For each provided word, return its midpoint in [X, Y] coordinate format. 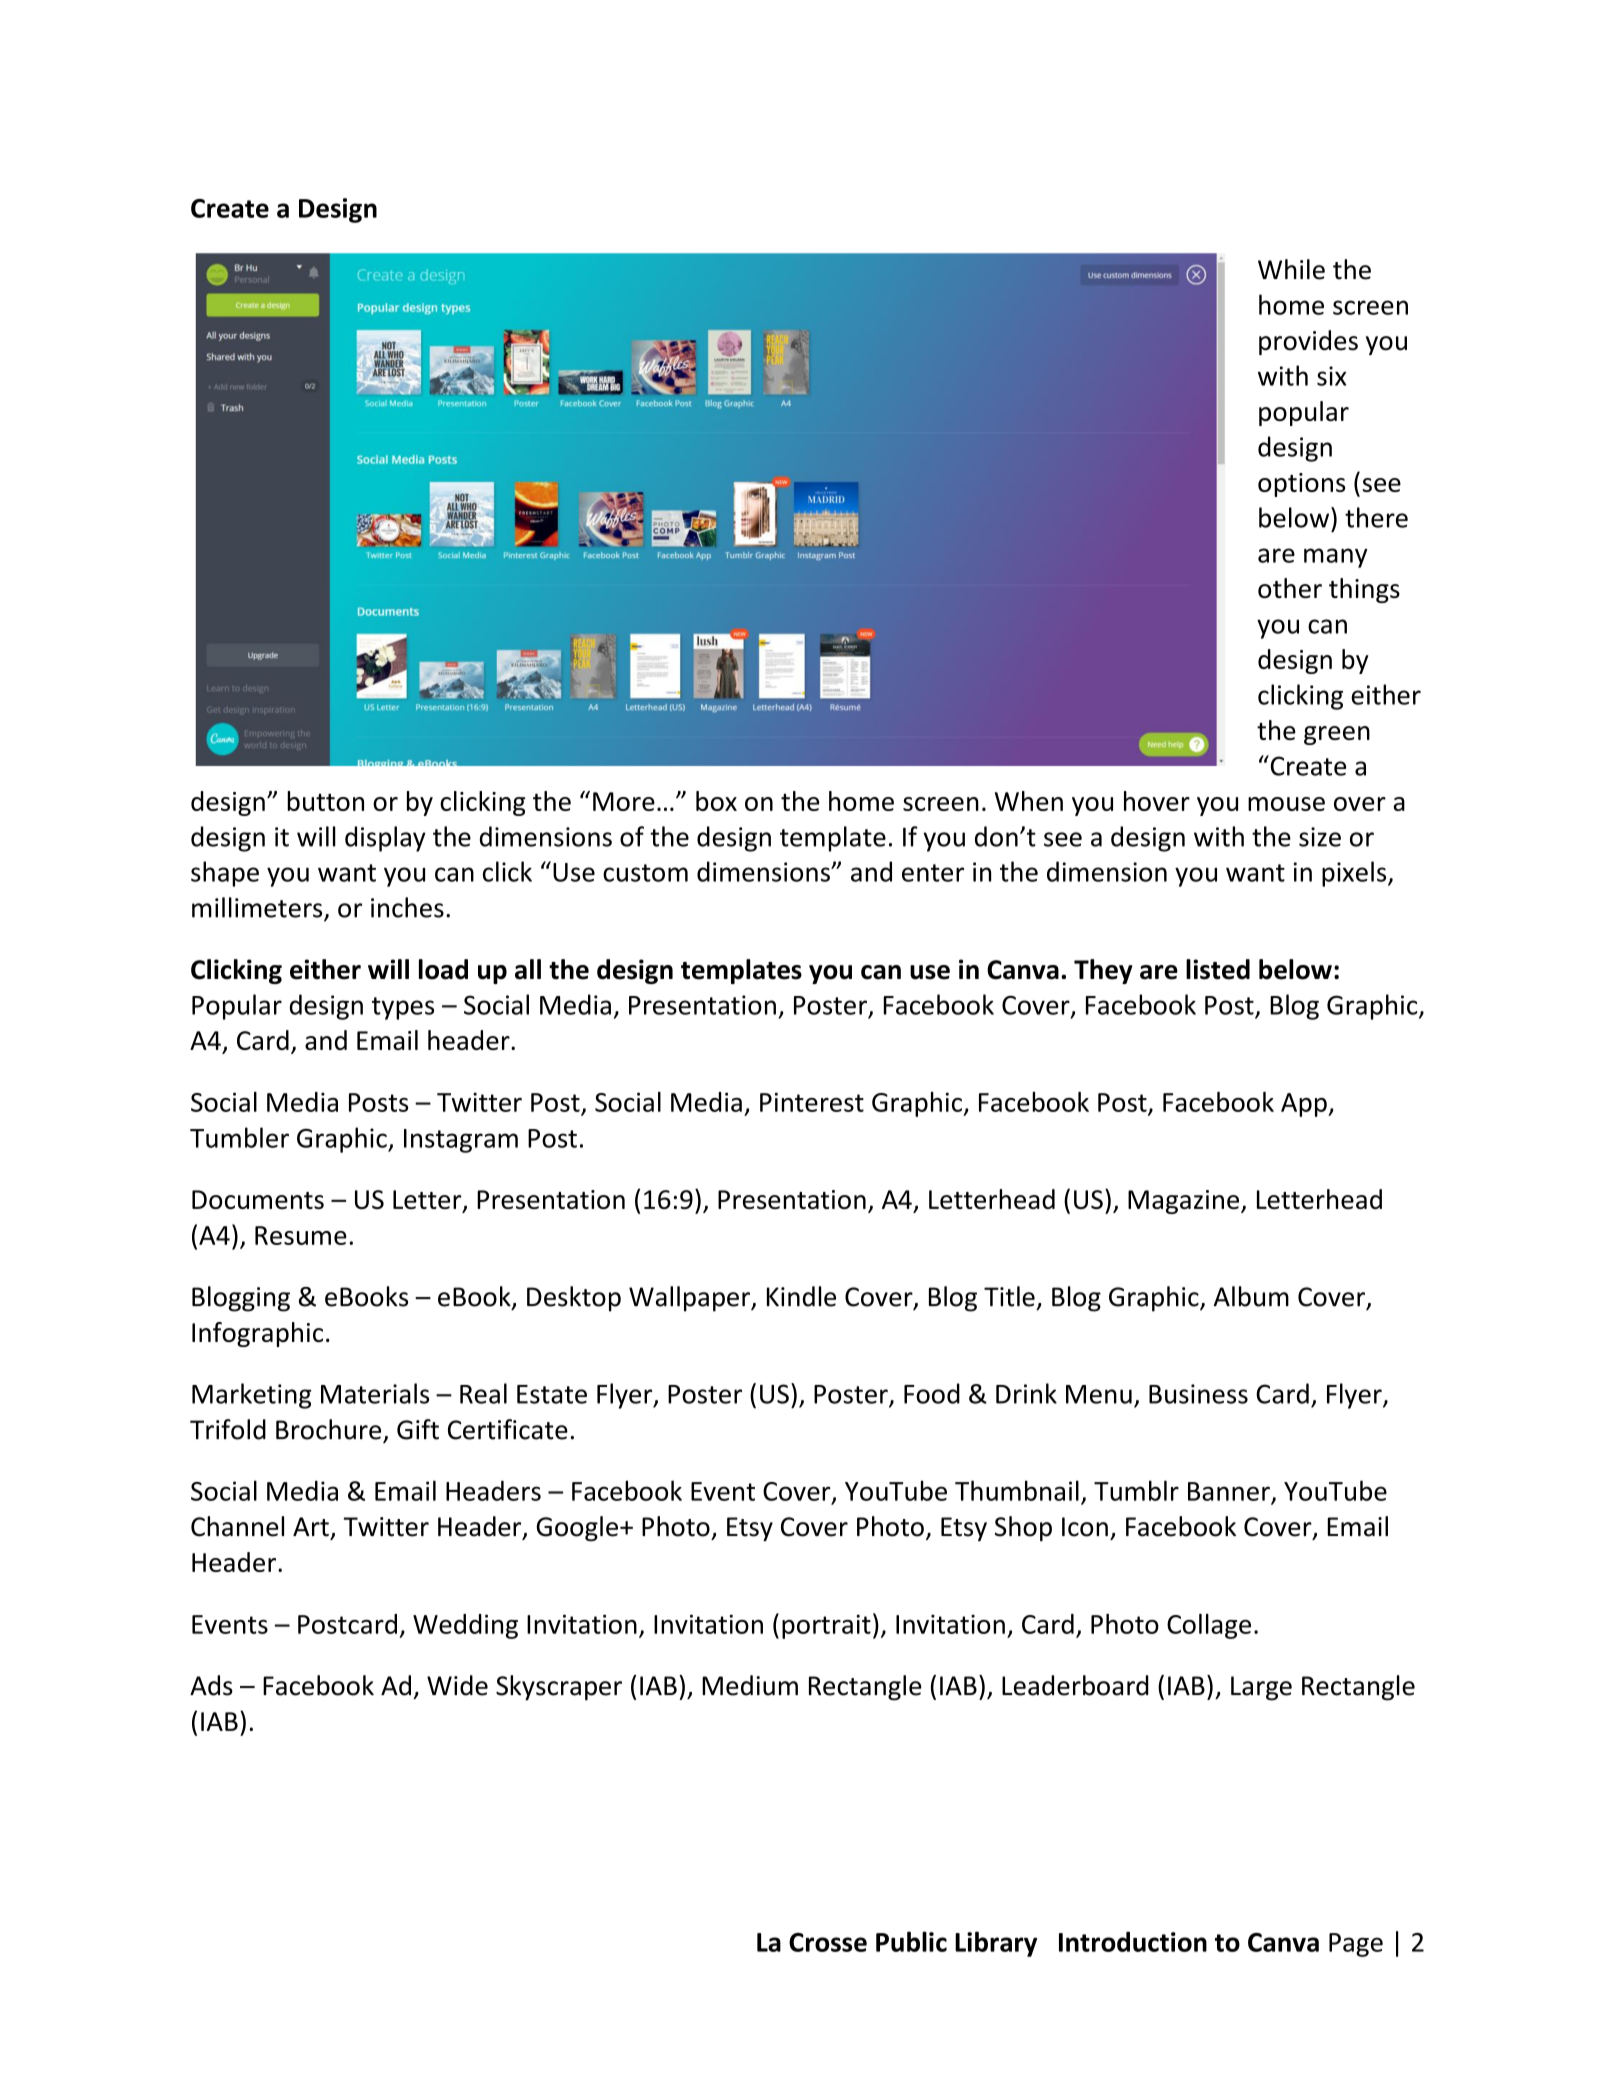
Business [1198, 1394]
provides [1308, 342]
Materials [375, 1393]
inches [407, 907]
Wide [457, 1685]
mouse [1286, 804]
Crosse [828, 1942]
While [1291, 269]
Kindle [801, 1296]
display [385, 839]
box [716, 801]
